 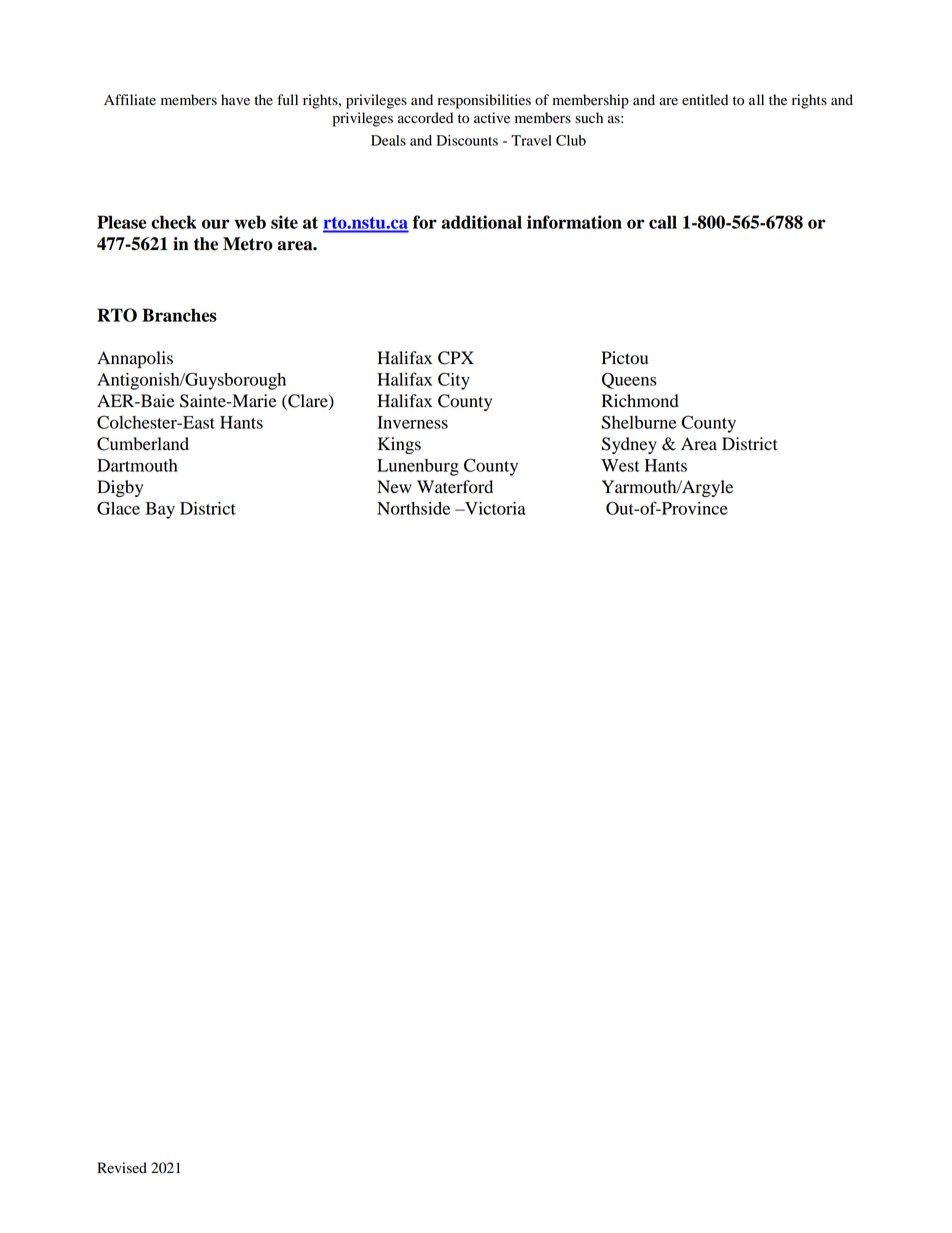 What do you see at coordinates (455, 487) in the document?
I see `Waterford` at bounding box center [455, 487].
